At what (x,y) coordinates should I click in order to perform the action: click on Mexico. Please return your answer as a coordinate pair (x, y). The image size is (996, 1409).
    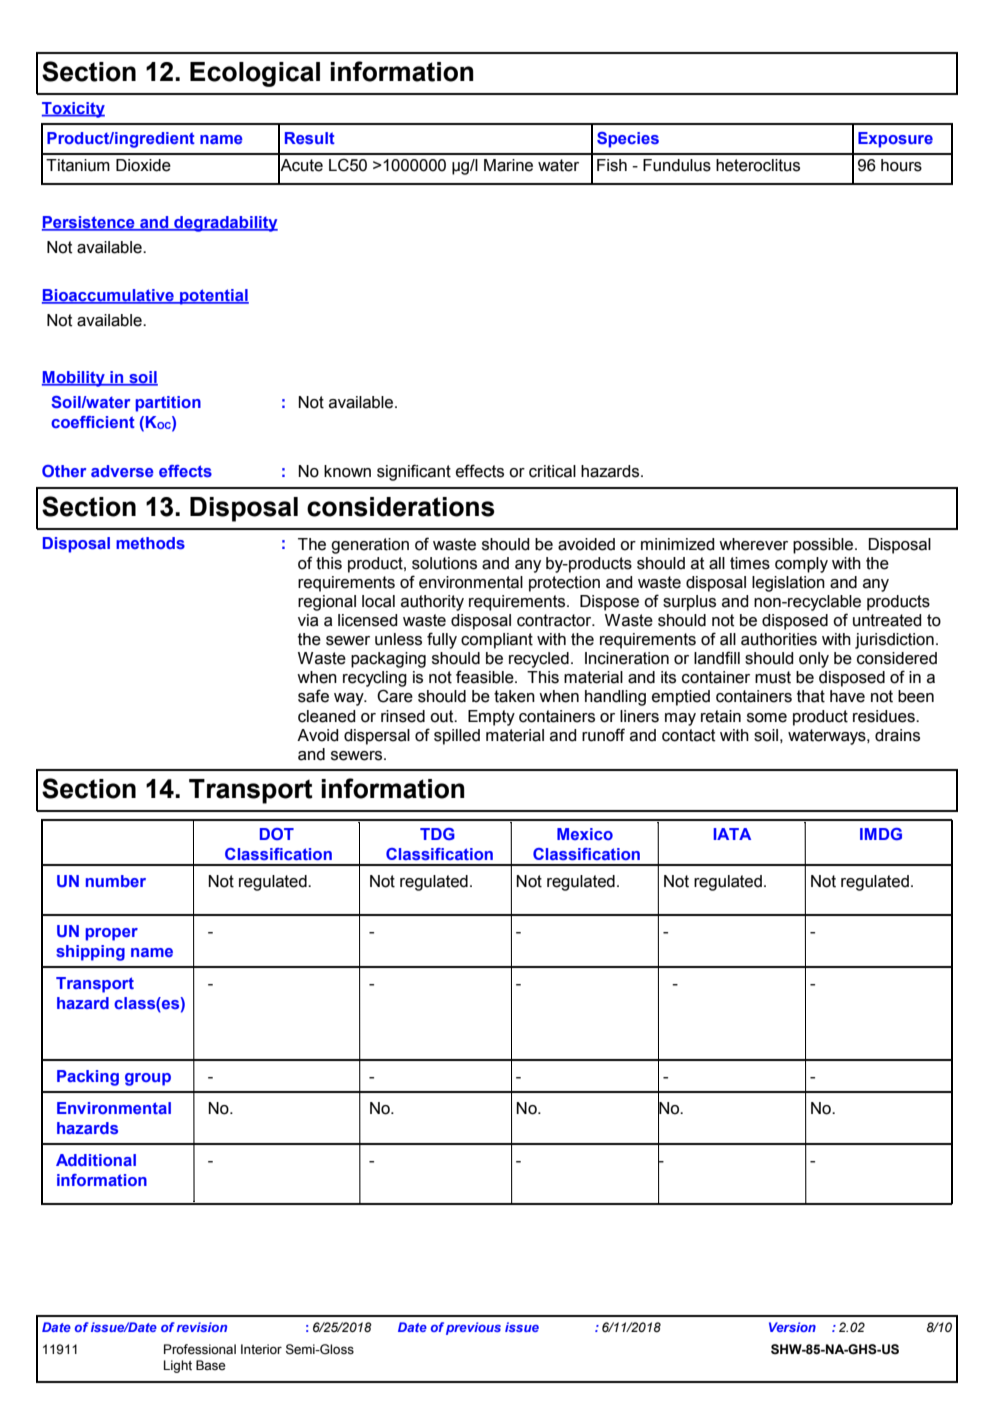
    Looking at the image, I should click on (585, 834).
